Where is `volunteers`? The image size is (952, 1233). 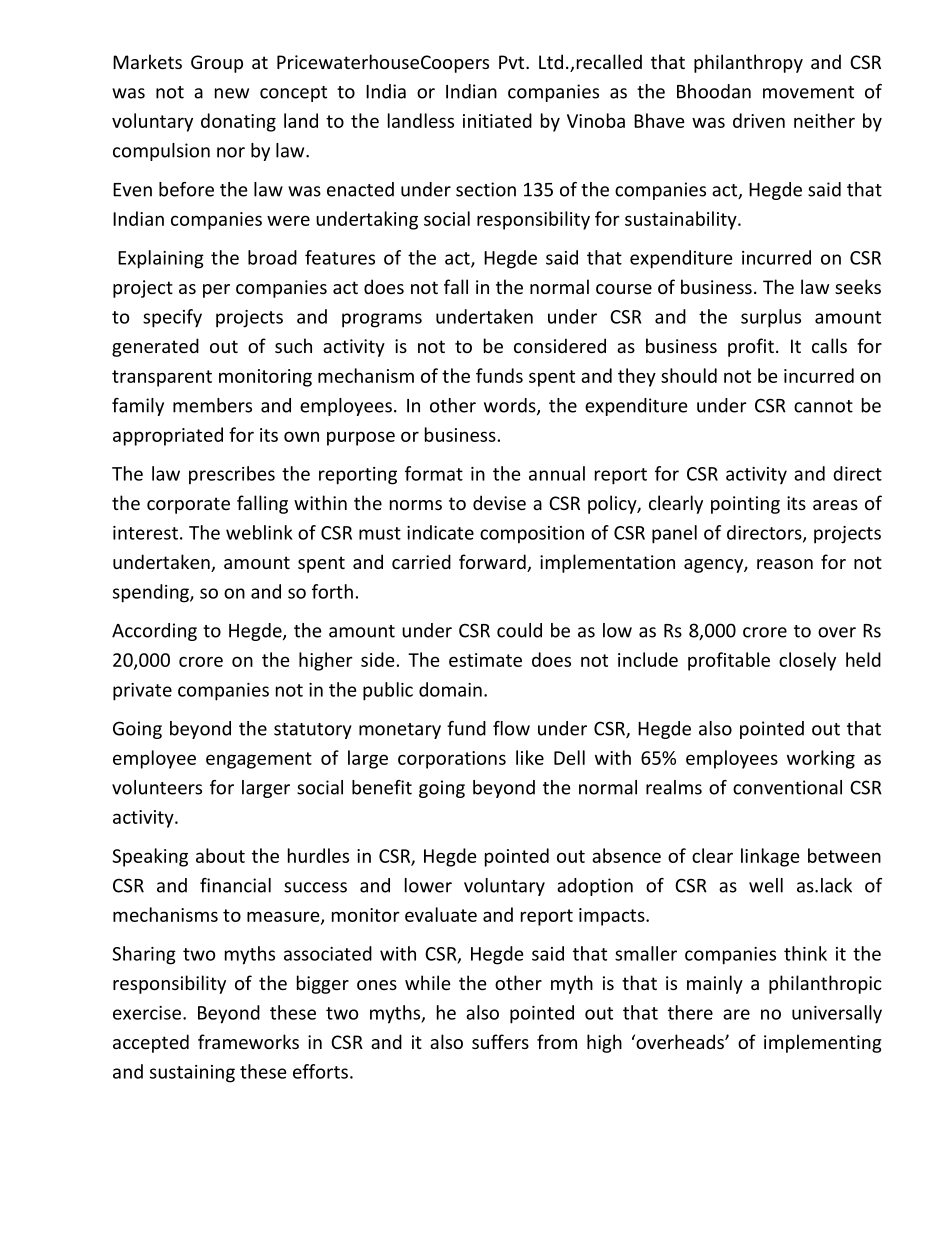 volunteers is located at coordinates (157, 787).
